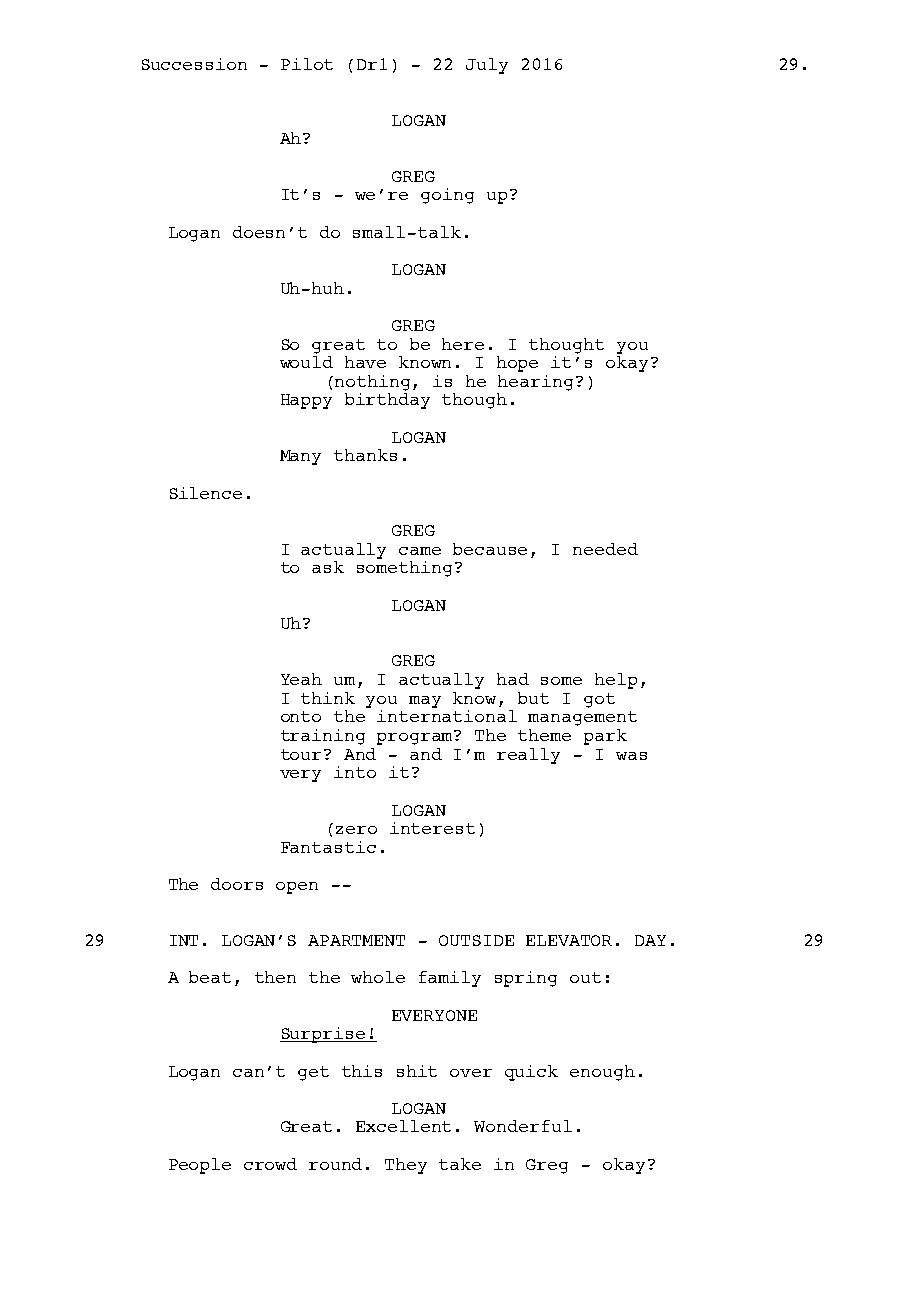 The image size is (924, 1308). What do you see at coordinates (194, 64) in the document?
I see `Succession` at bounding box center [194, 64].
